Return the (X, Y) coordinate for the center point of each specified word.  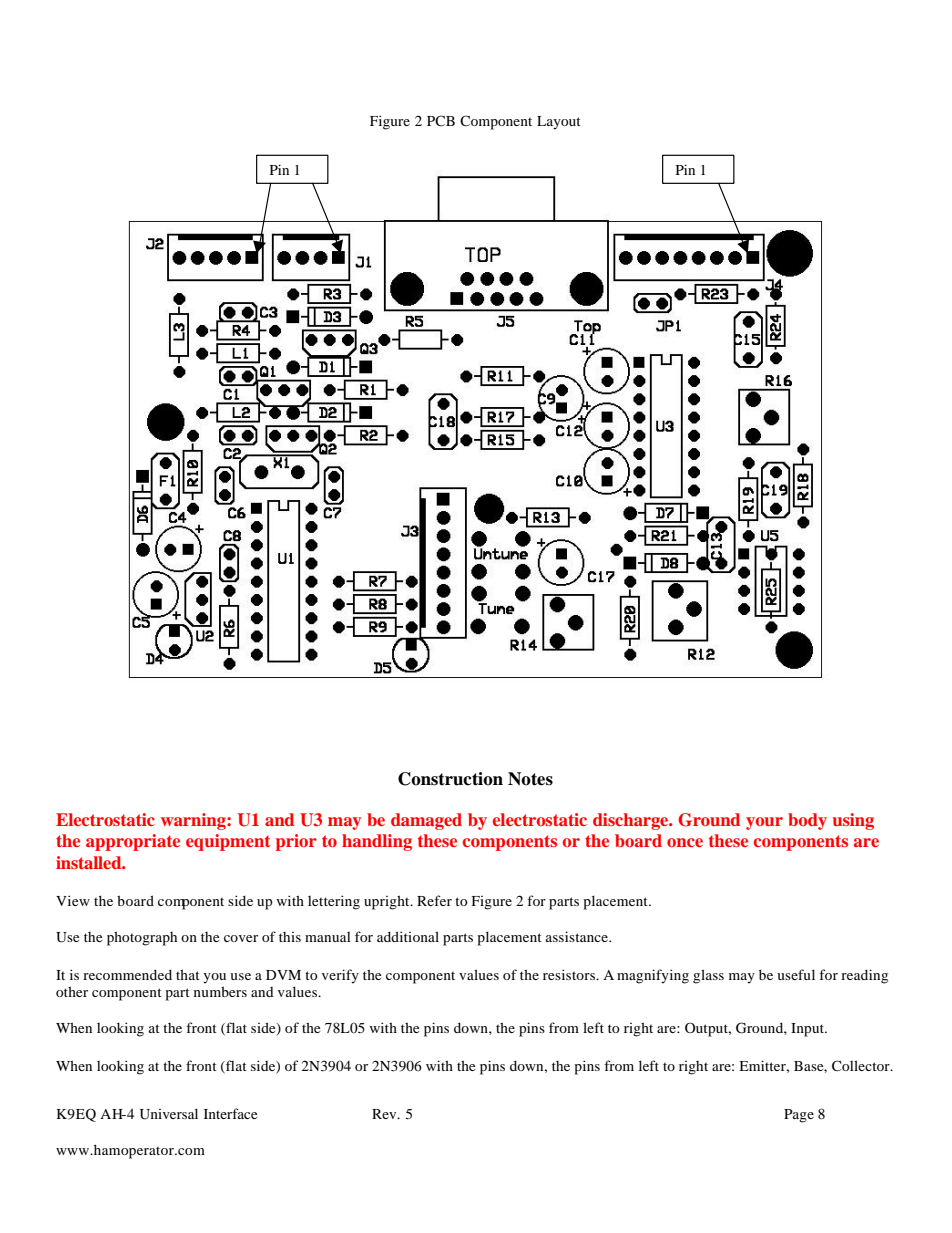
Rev (385, 1114)
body (807, 821)
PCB (441, 120)
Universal (169, 1114)
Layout (559, 123)
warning (194, 821)
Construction (450, 779)
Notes (530, 779)
